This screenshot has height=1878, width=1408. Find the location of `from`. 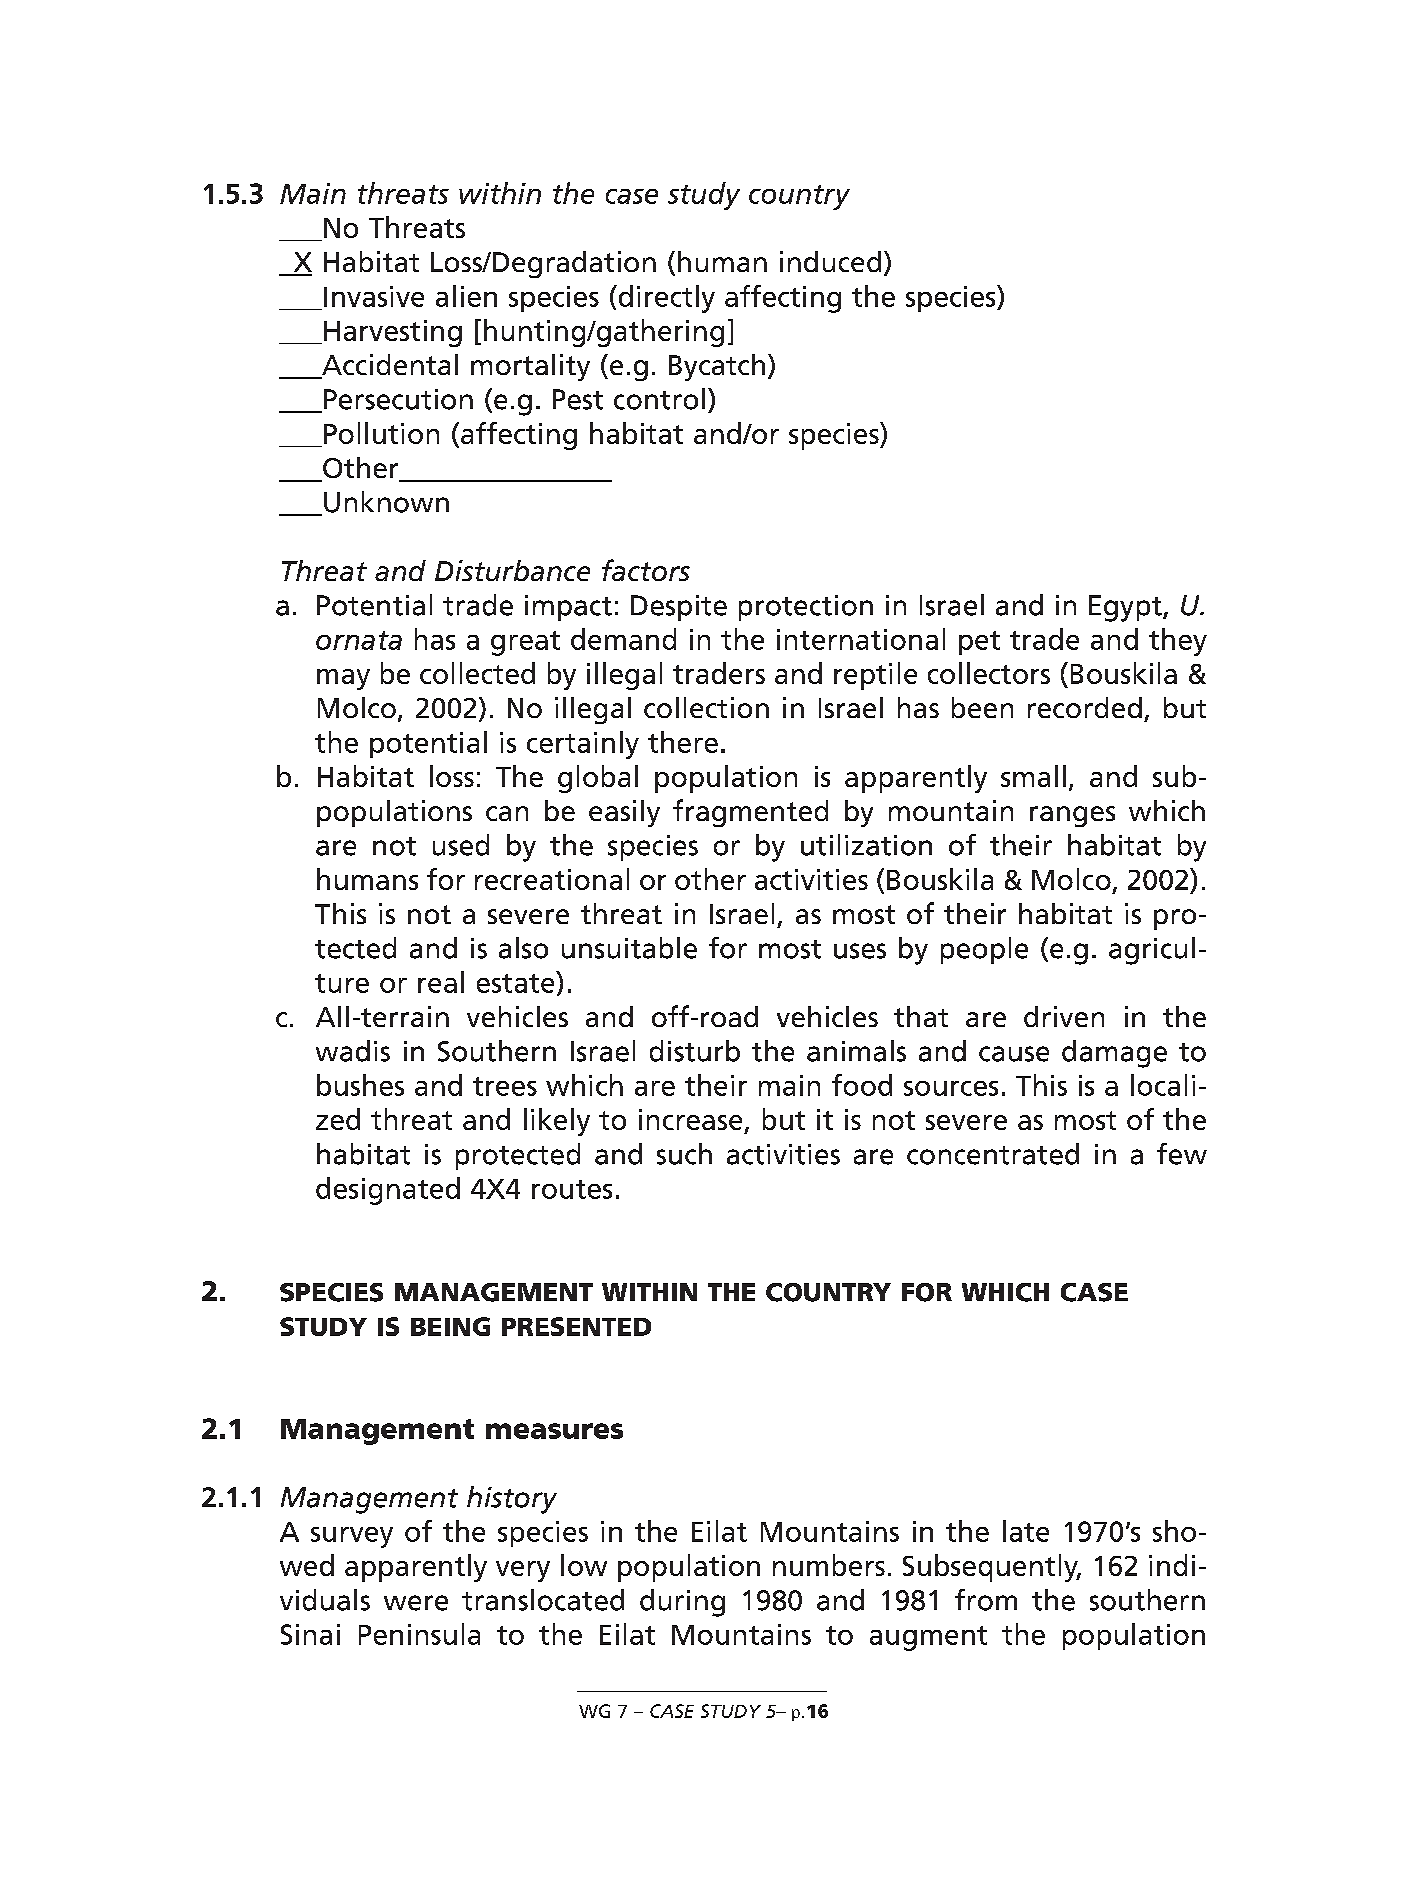

from is located at coordinates (986, 1600).
